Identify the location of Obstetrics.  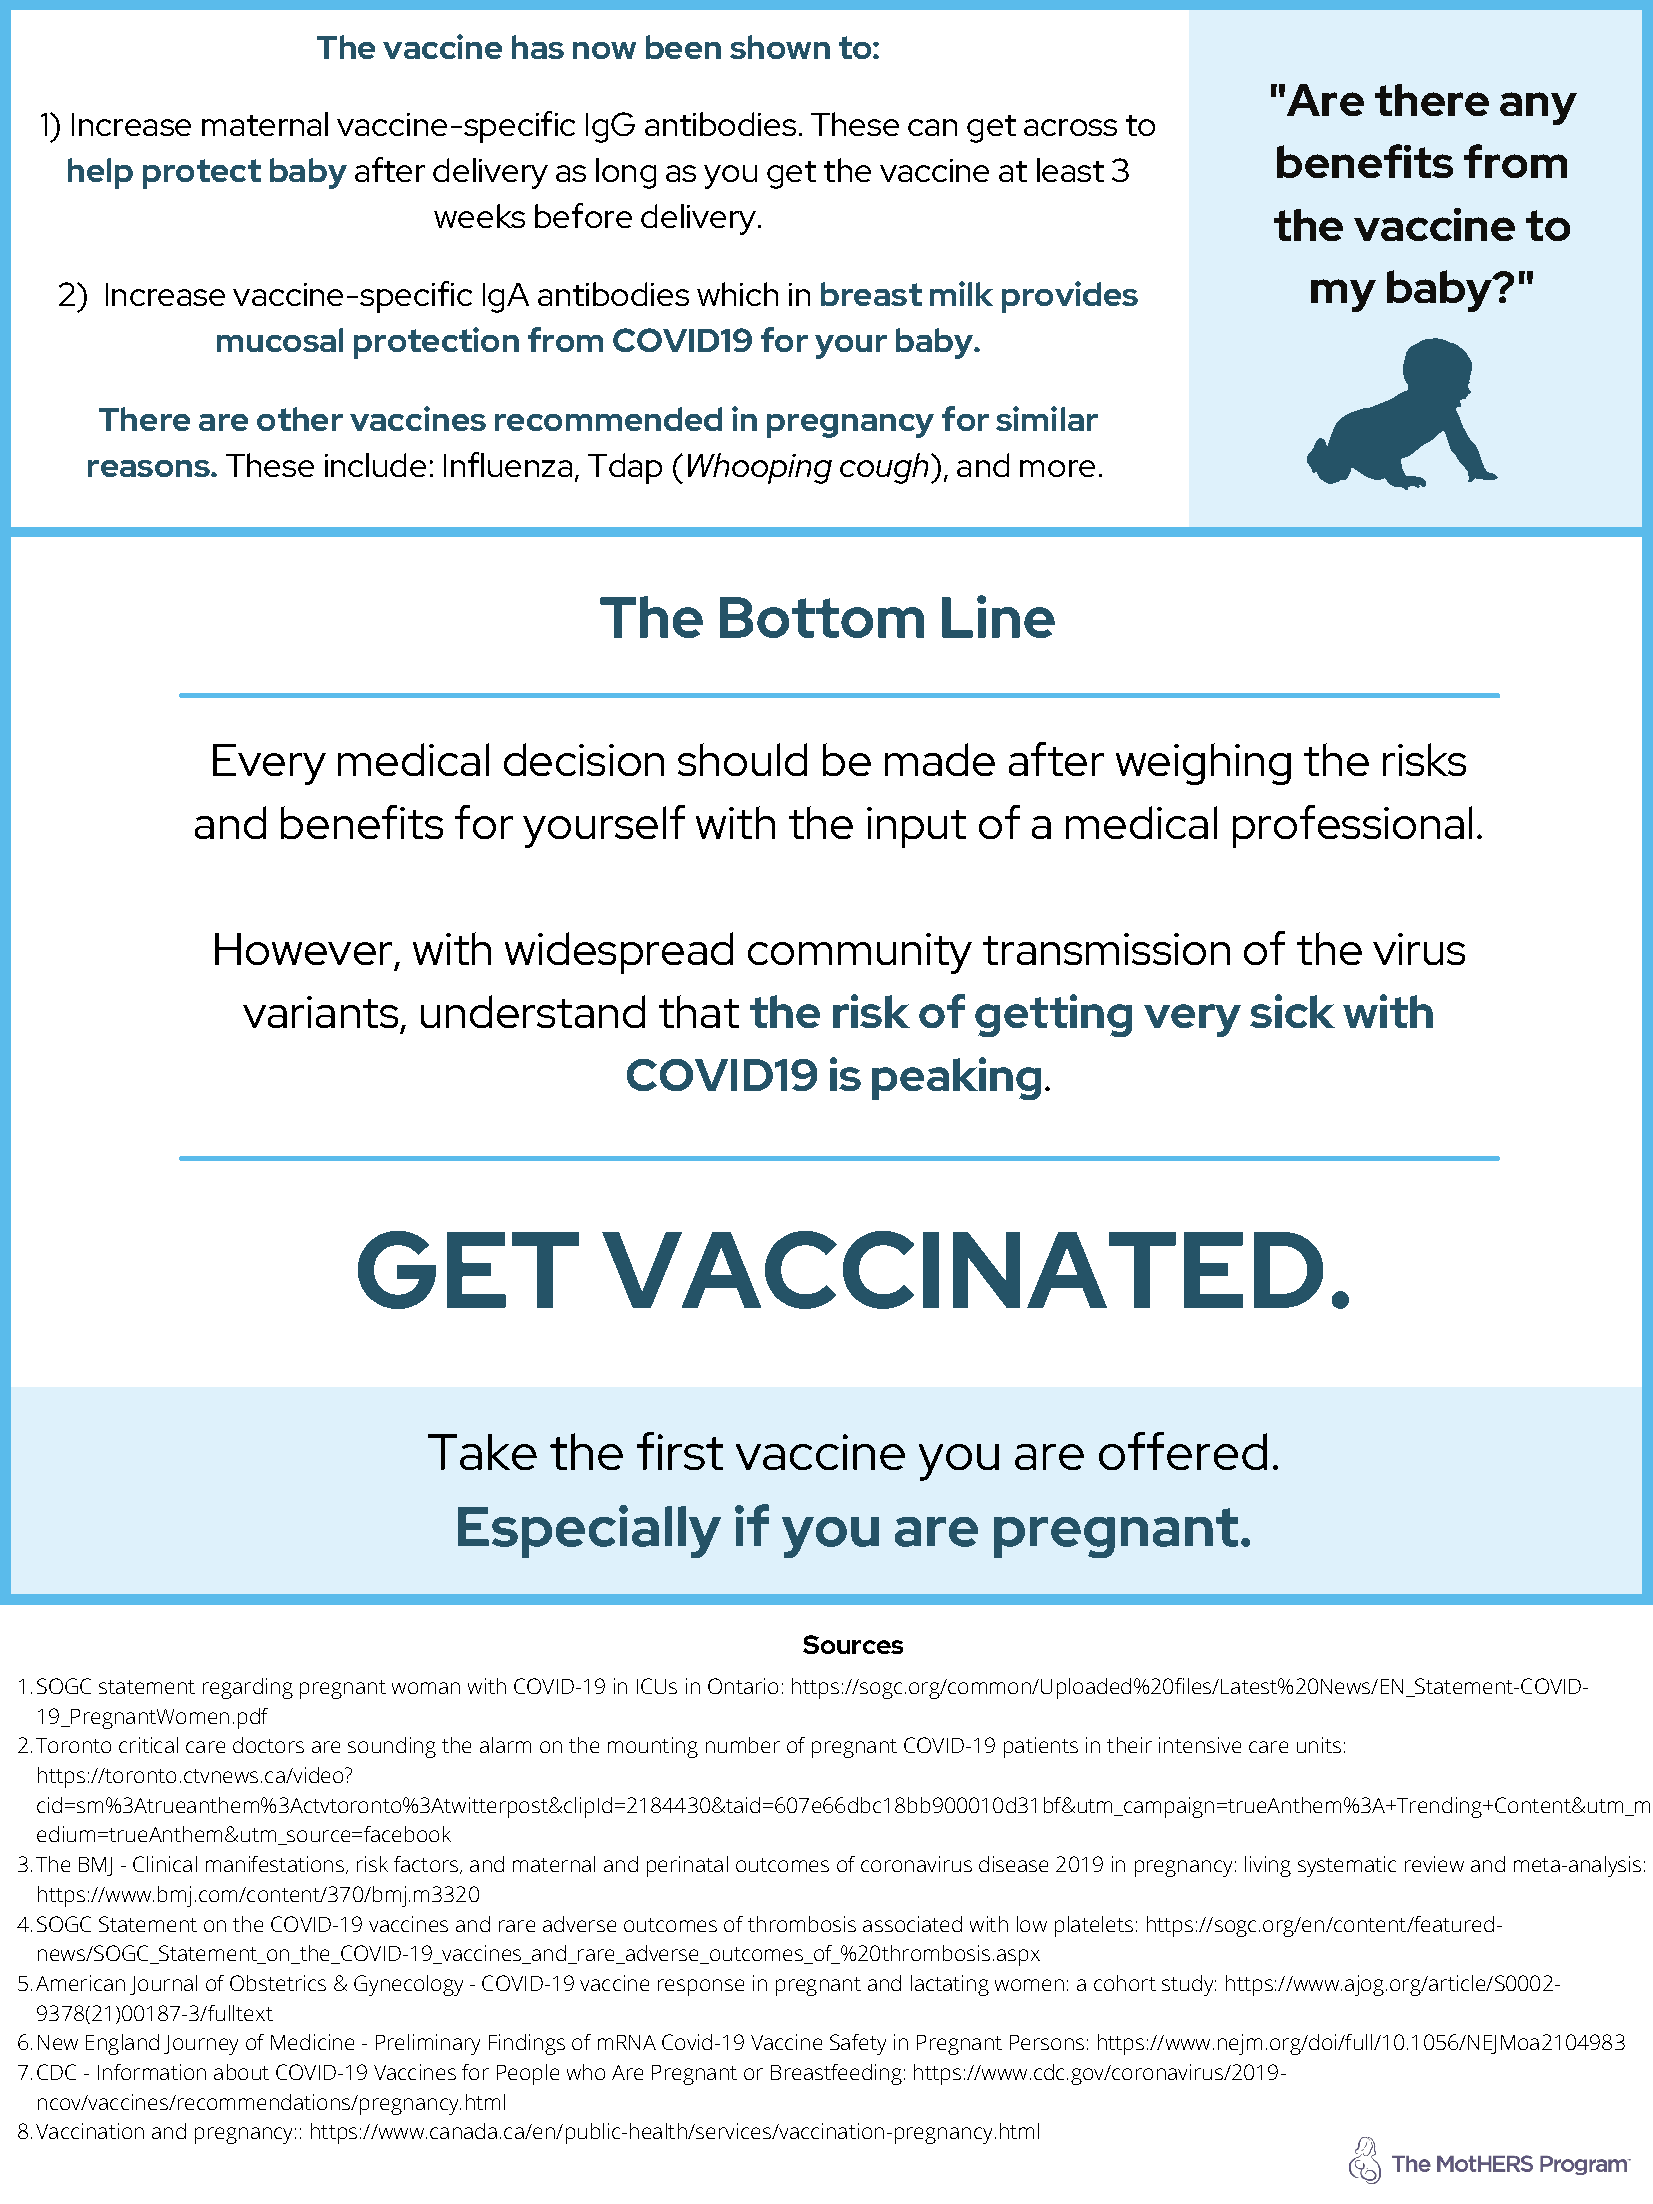
(278, 1983).
